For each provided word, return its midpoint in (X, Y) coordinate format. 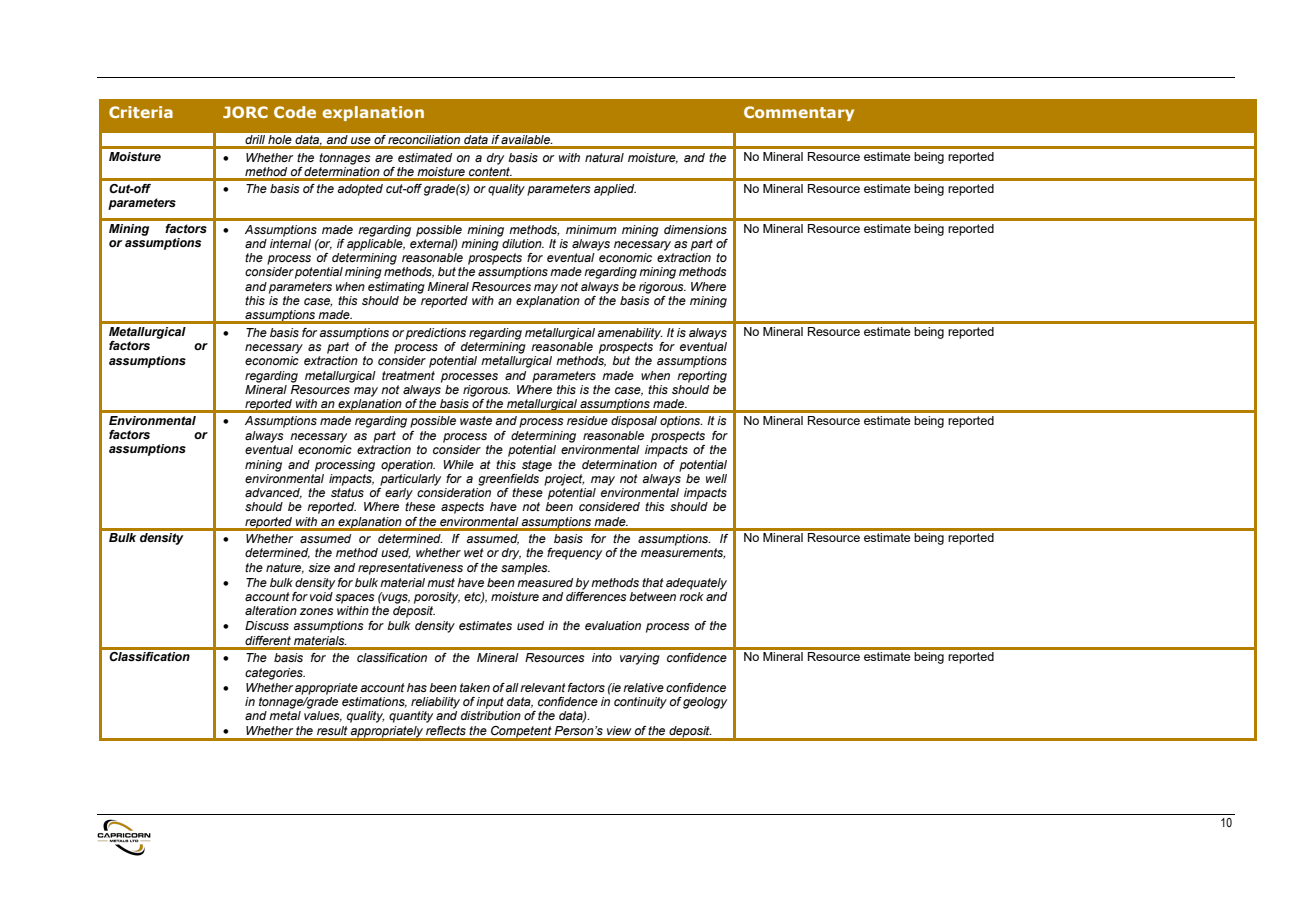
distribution (491, 715)
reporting (702, 377)
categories (275, 674)
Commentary (799, 113)
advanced (273, 493)
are (384, 158)
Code (295, 112)
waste (476, 420)
